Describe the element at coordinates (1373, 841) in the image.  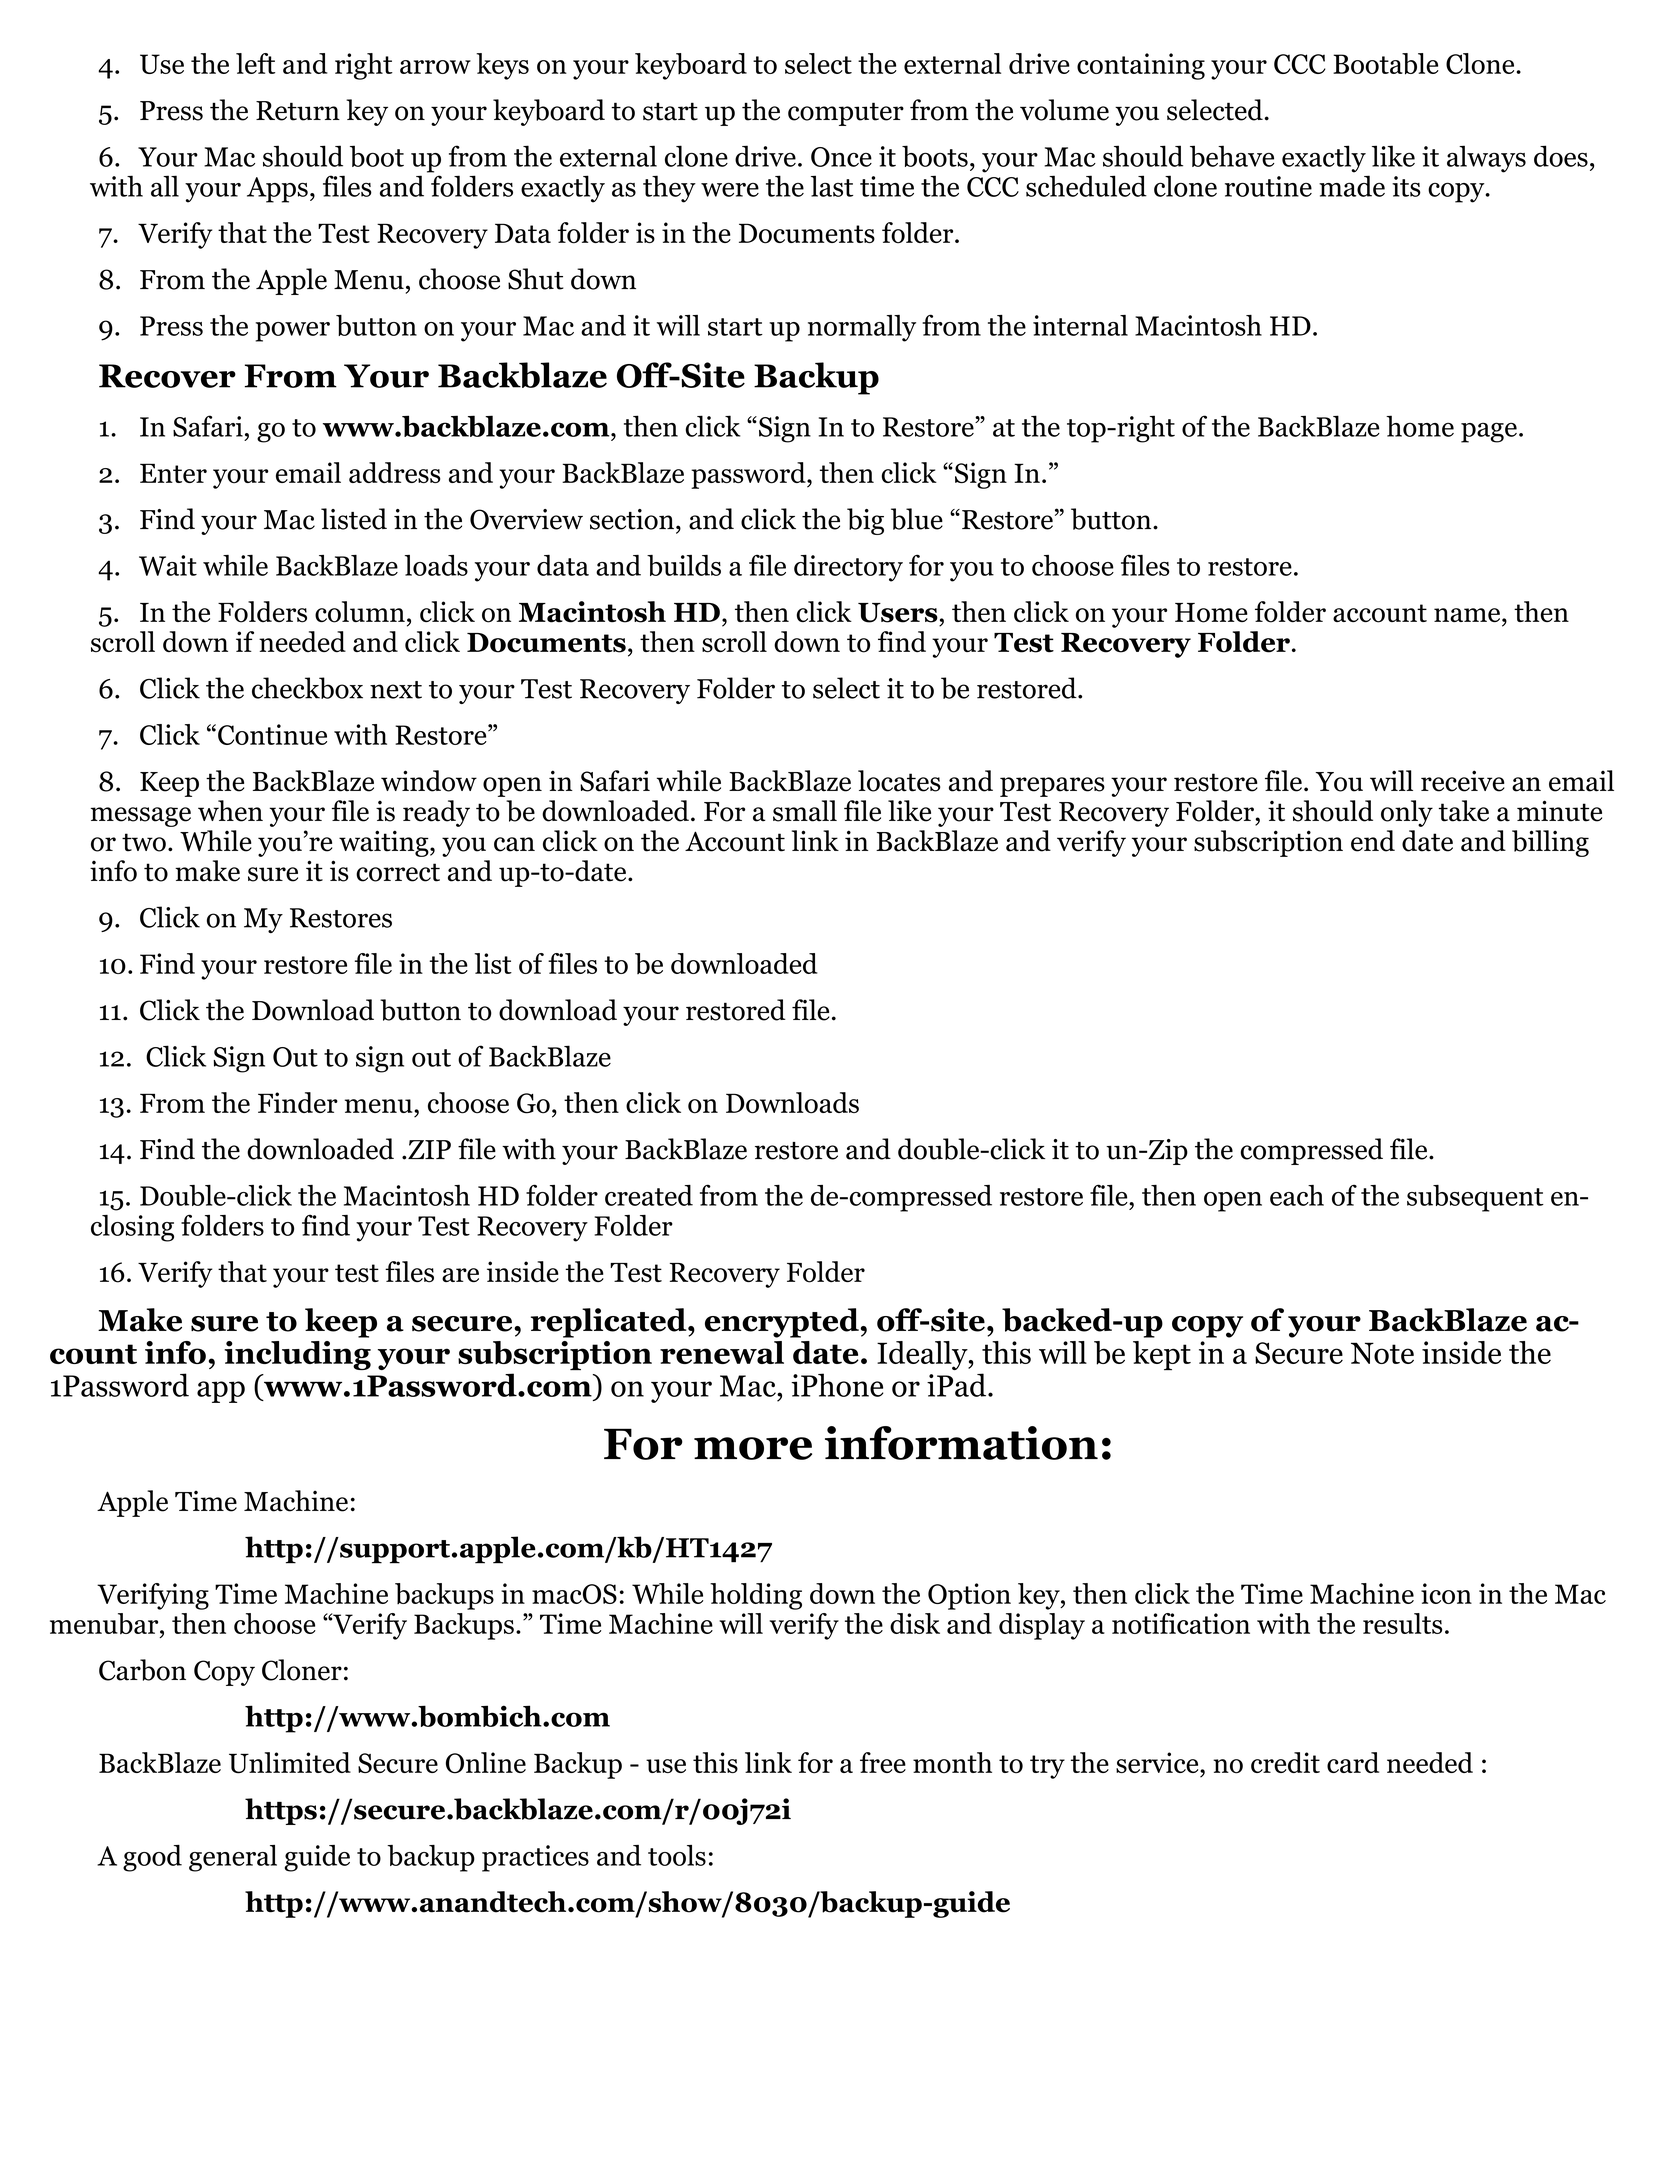
I see `end` at that location.
